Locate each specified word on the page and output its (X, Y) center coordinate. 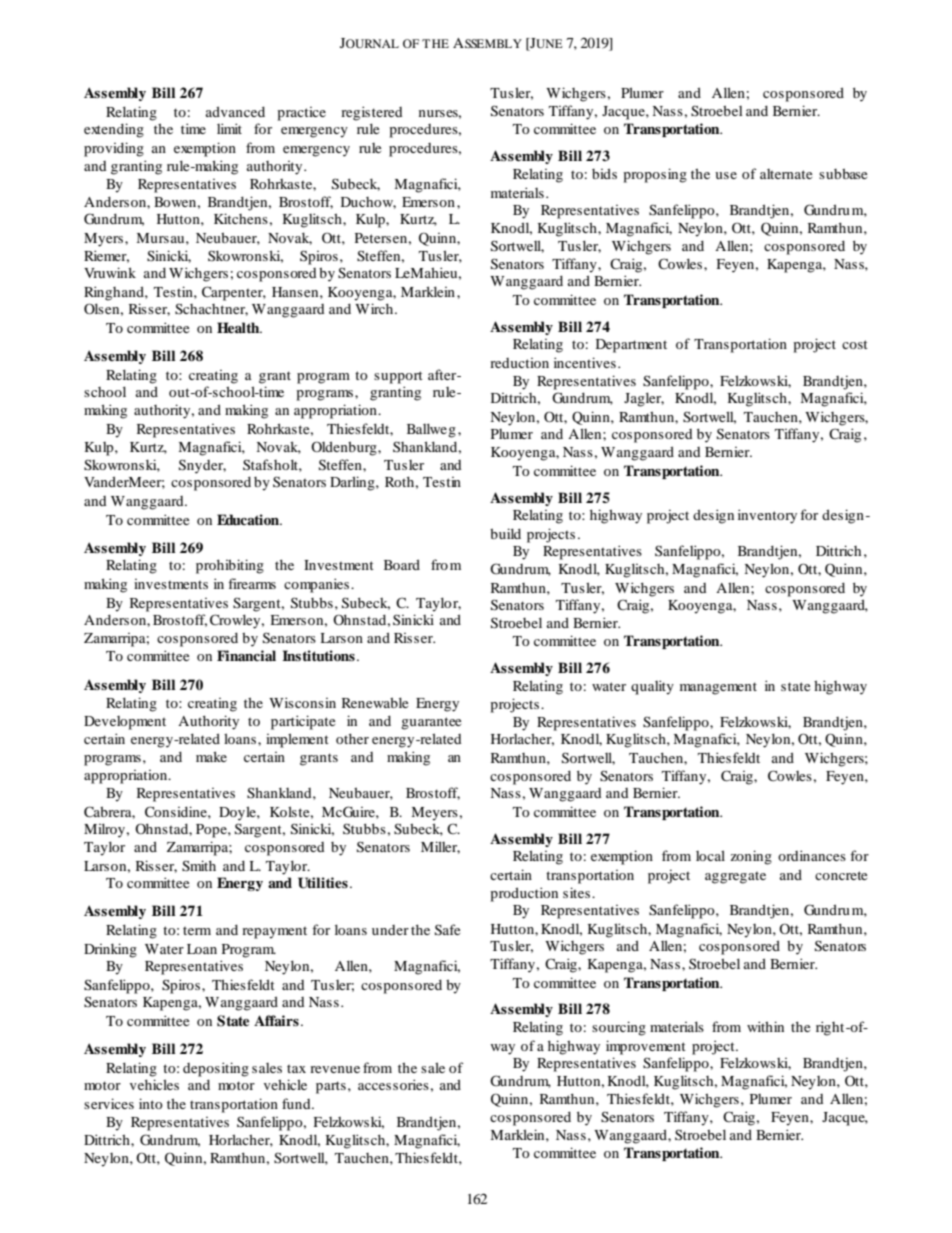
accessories (394, 1084)
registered (372, 113)
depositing (216, 1069)
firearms (252, 583)
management (718, 688)
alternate (786, 174)
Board (402, 564)
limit (229, 128)
